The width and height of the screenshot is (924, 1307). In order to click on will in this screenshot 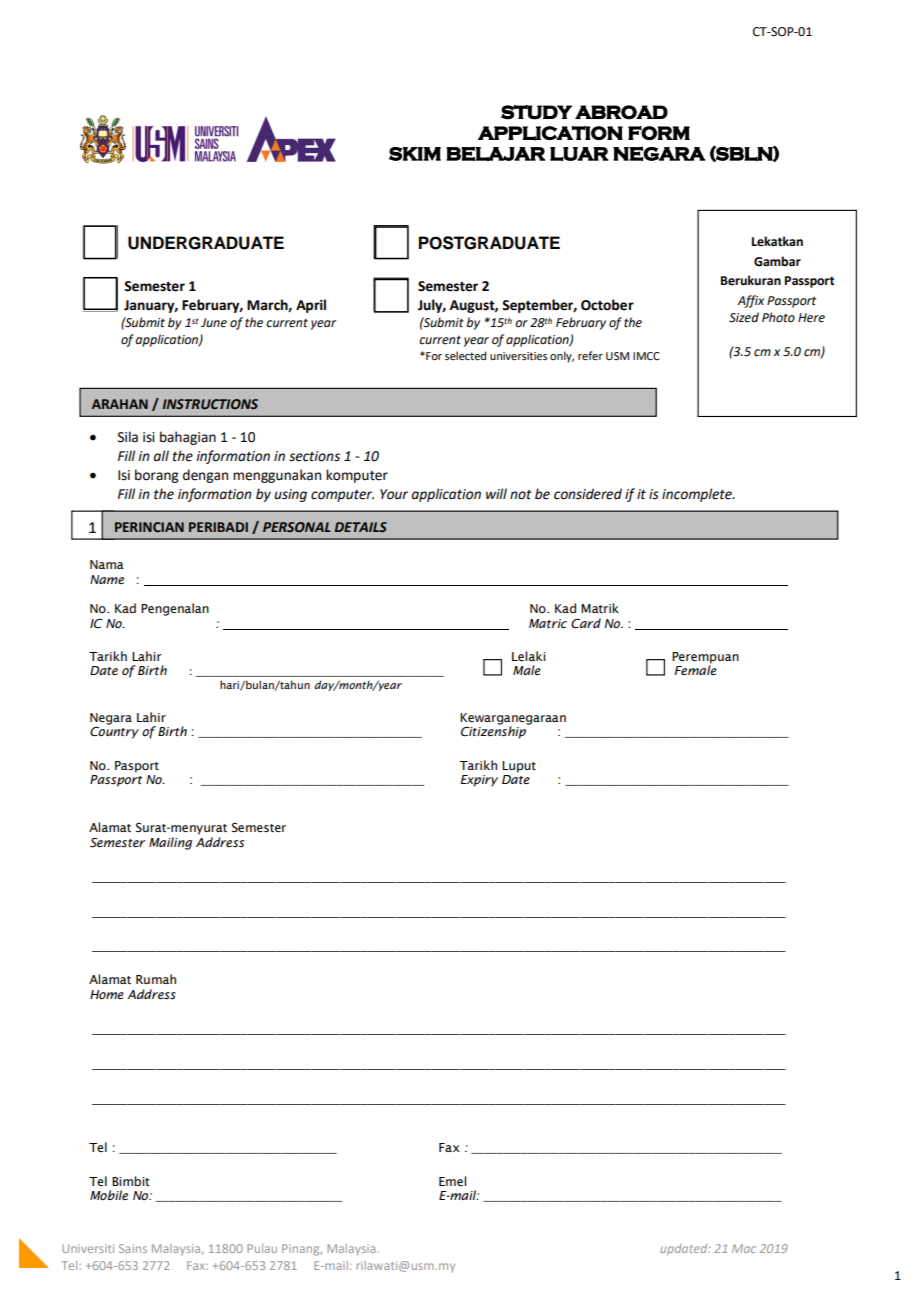, I will do `click(496, 493)`.
